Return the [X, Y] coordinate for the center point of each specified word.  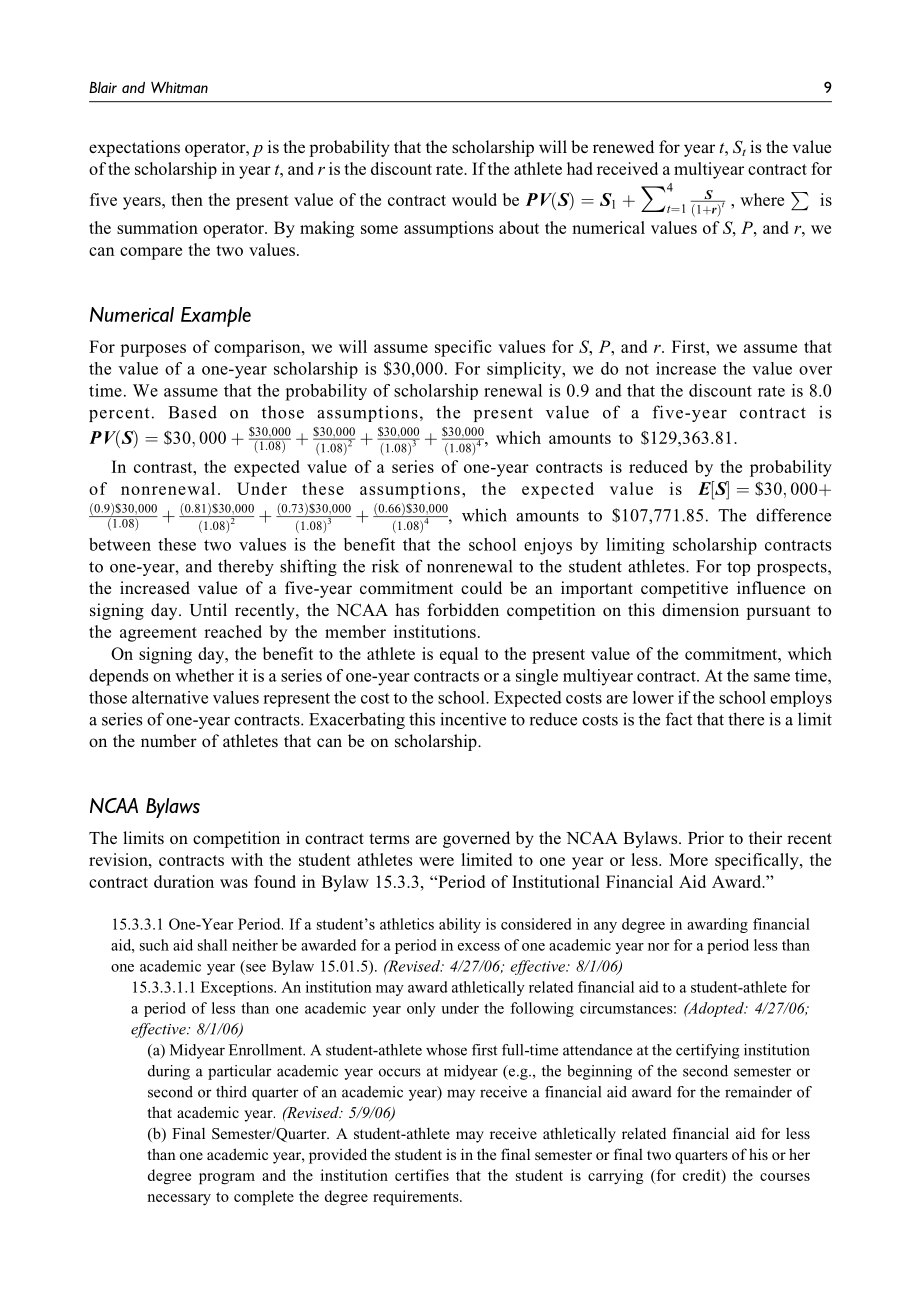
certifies [422, 1175]
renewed [623, 146]
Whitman [179, 87]
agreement [158, 634]
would [474, 199]
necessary [179, 1200]
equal [459, 655]
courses [785, 1177]
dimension [700, 609]
